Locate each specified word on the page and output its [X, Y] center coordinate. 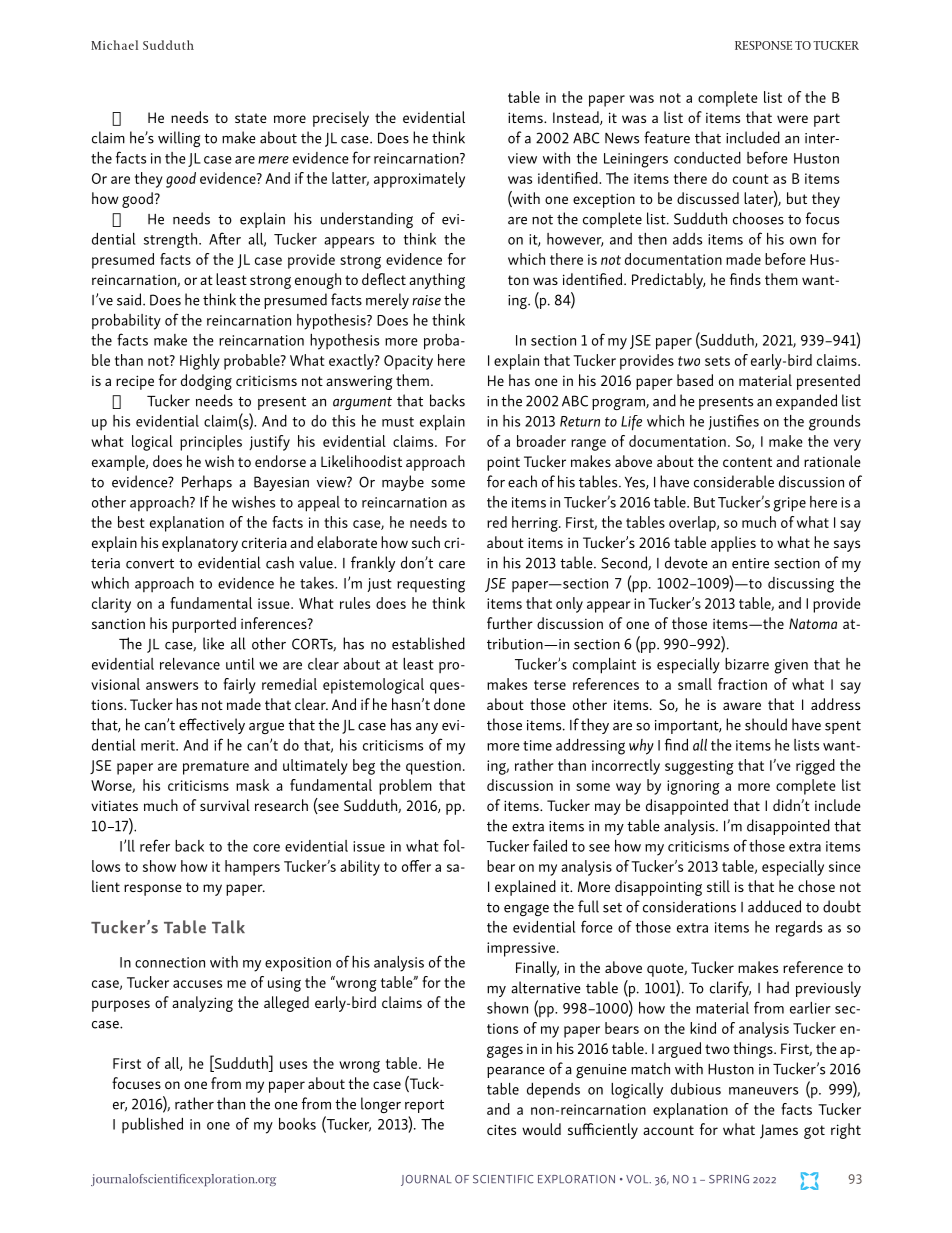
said [130, 299]
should [766, 724]
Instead [577, 118]
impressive [521, 949]
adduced [774, 906]
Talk [228, 927]
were [792, 119]
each [522, 481]
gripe [789, 504]
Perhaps [207, 483]
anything [437, 281]
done [449, 704]
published [152, 1125]
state [251, 118]
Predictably [668, 281]
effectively [212, 726]
